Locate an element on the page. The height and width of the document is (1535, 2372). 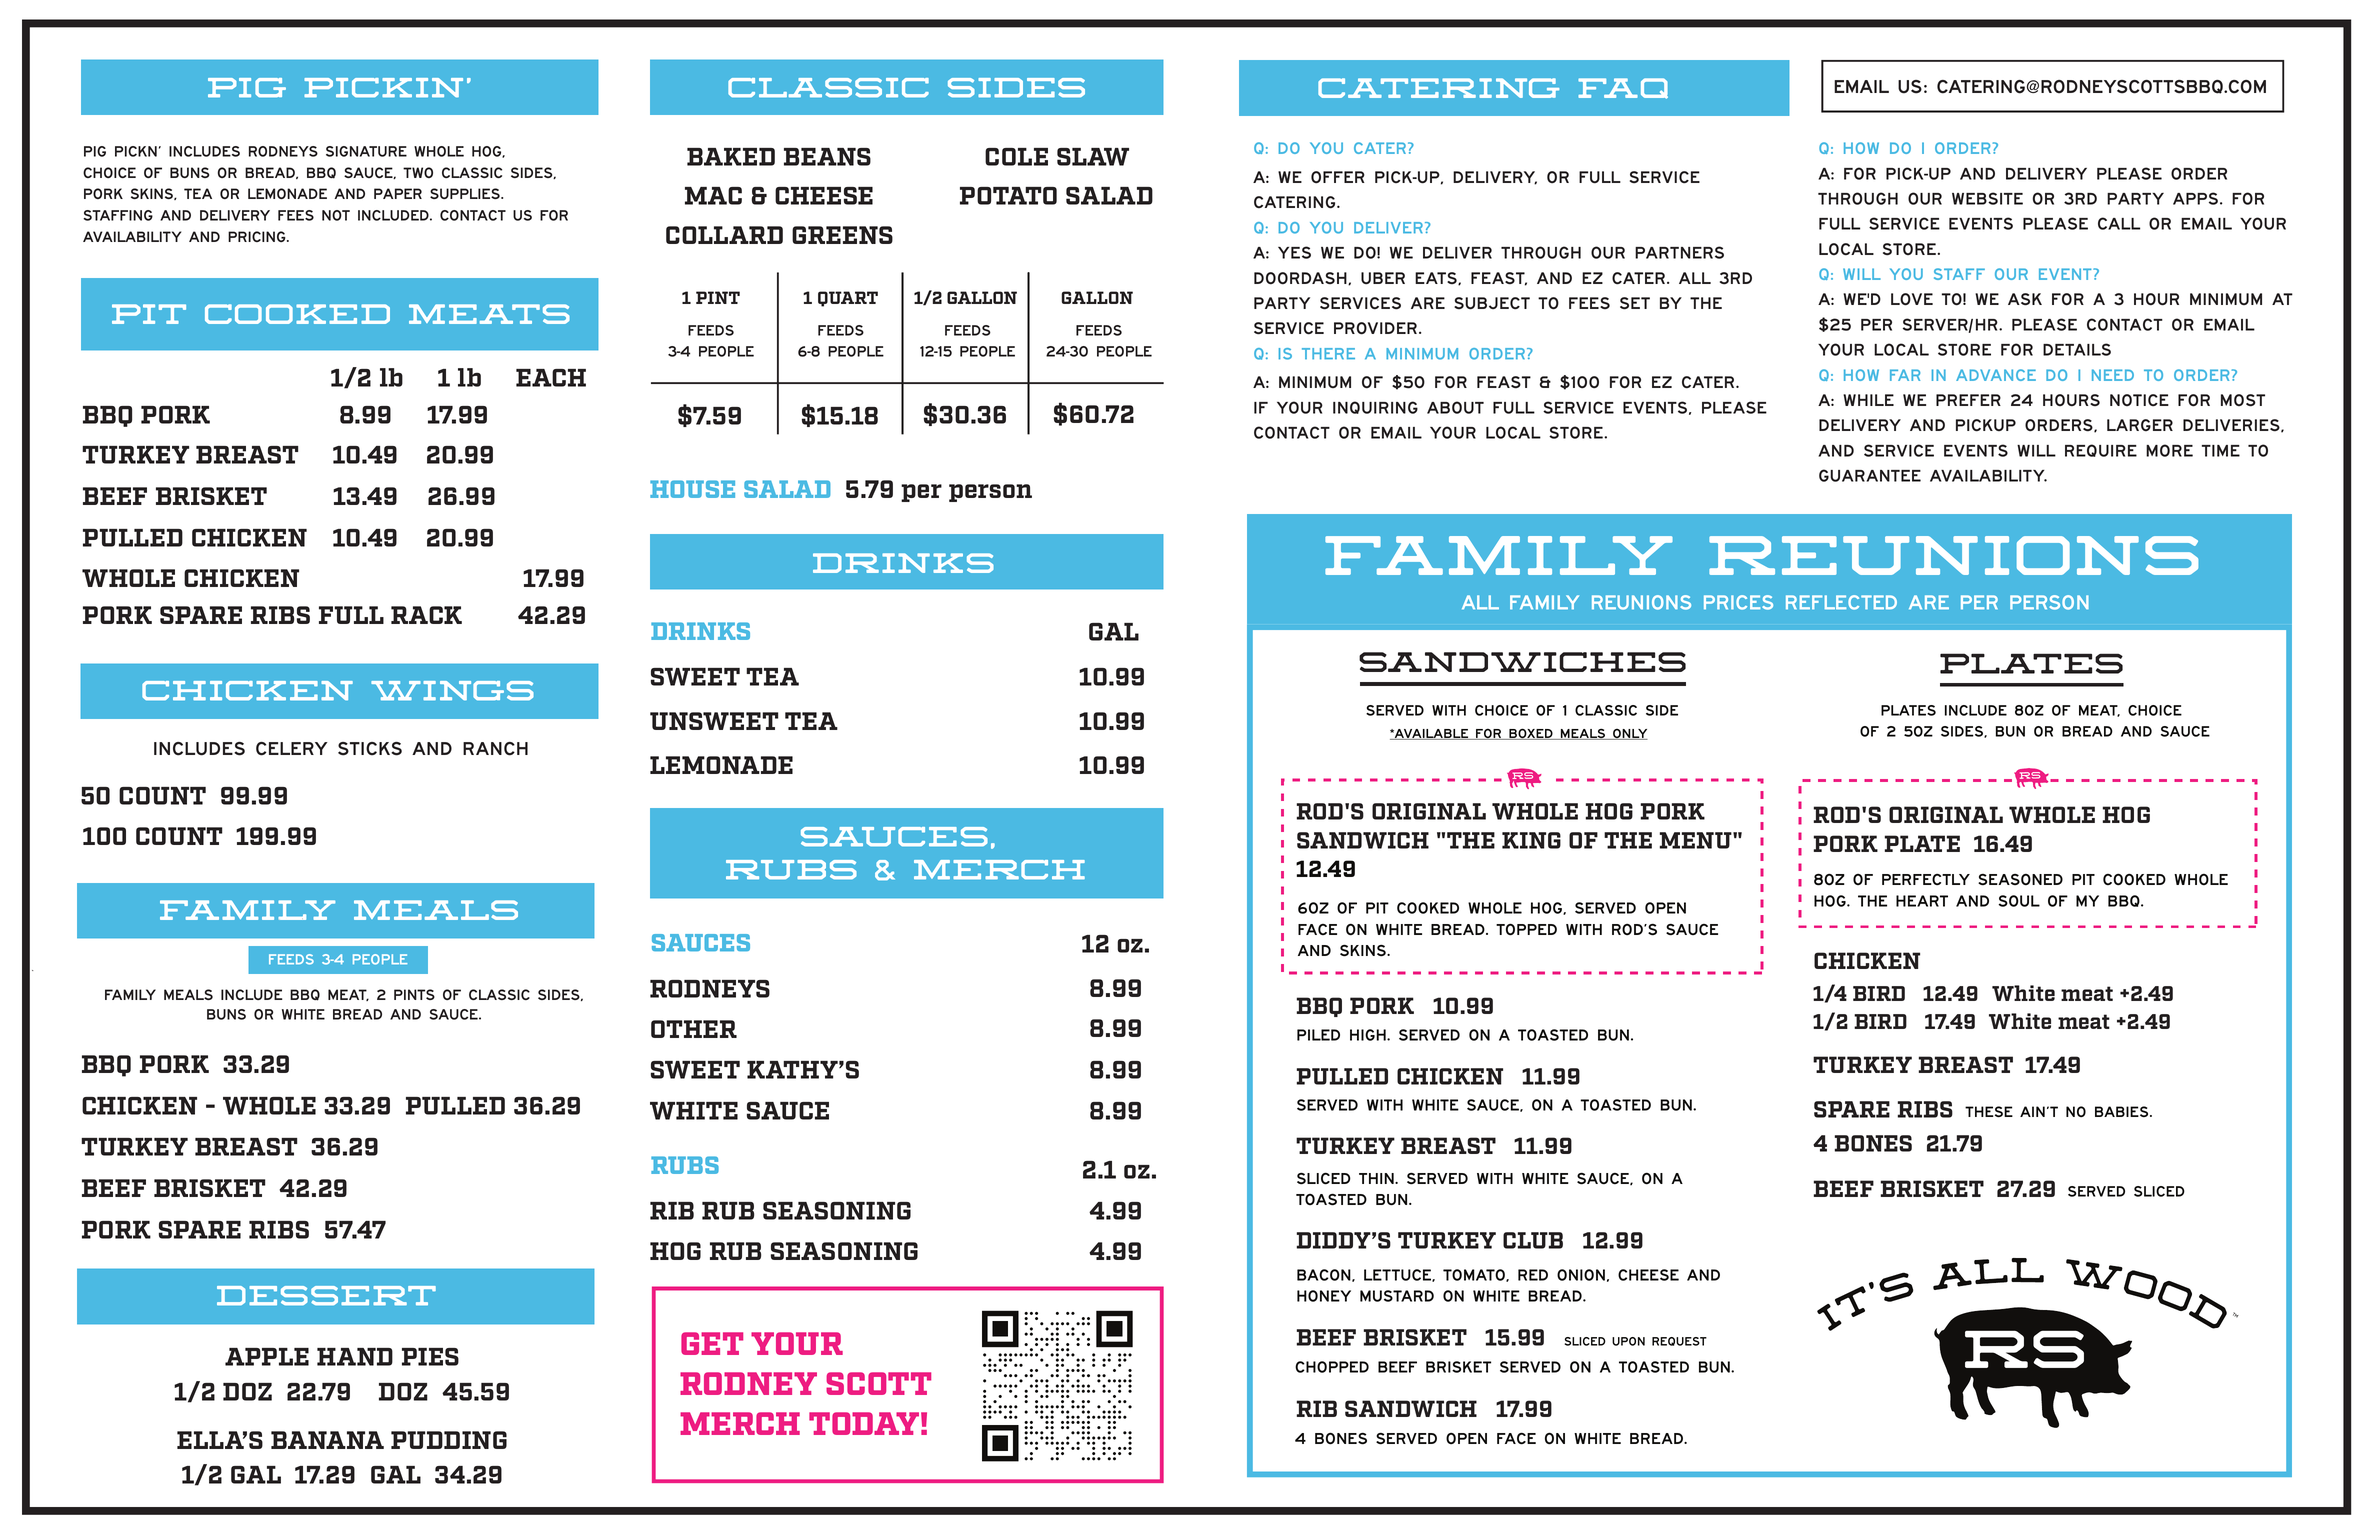
Chopped is located at coordinates (1332, 1367).
